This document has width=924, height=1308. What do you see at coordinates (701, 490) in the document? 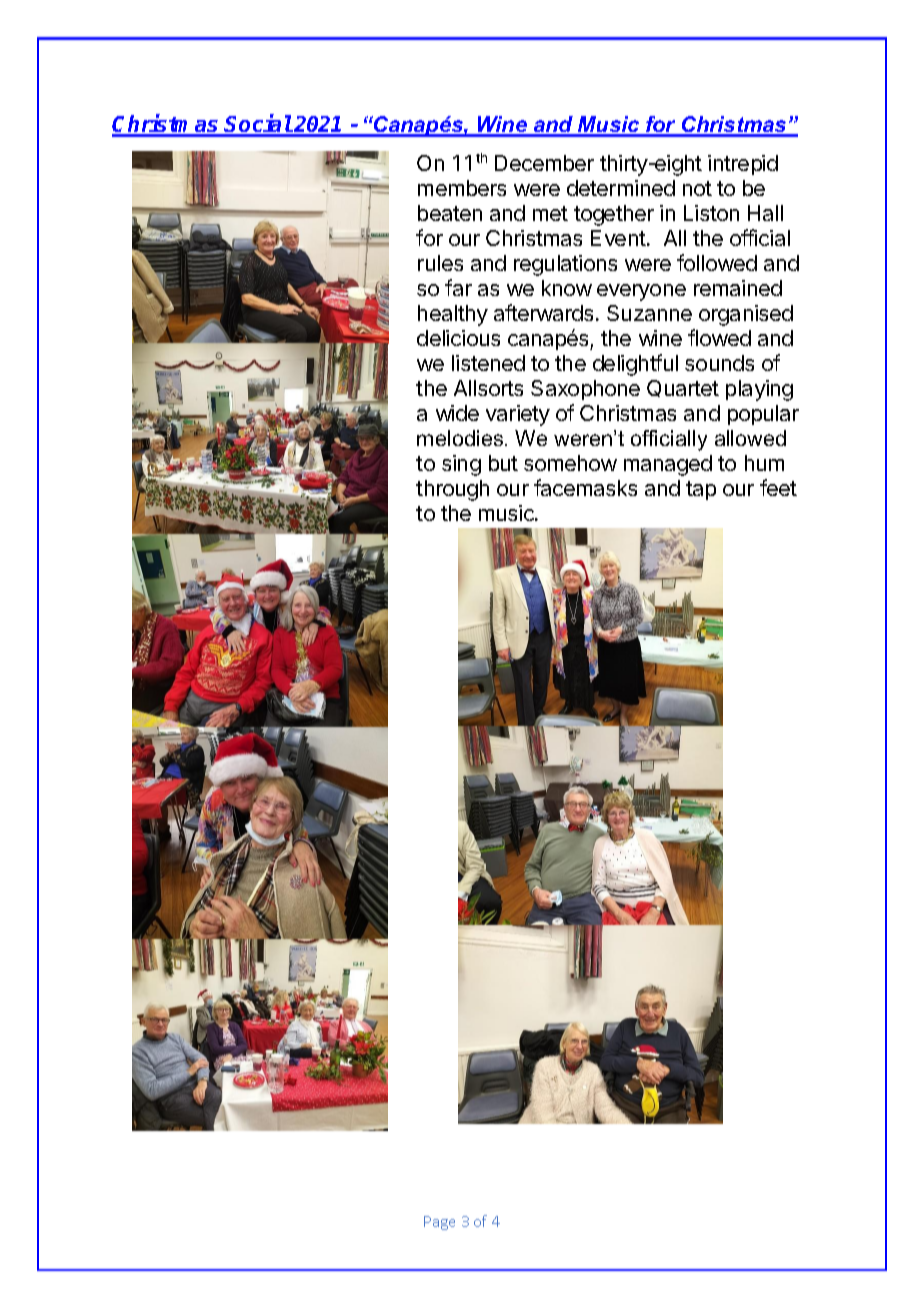
I see `tap` at bounding box center [701, 490].
